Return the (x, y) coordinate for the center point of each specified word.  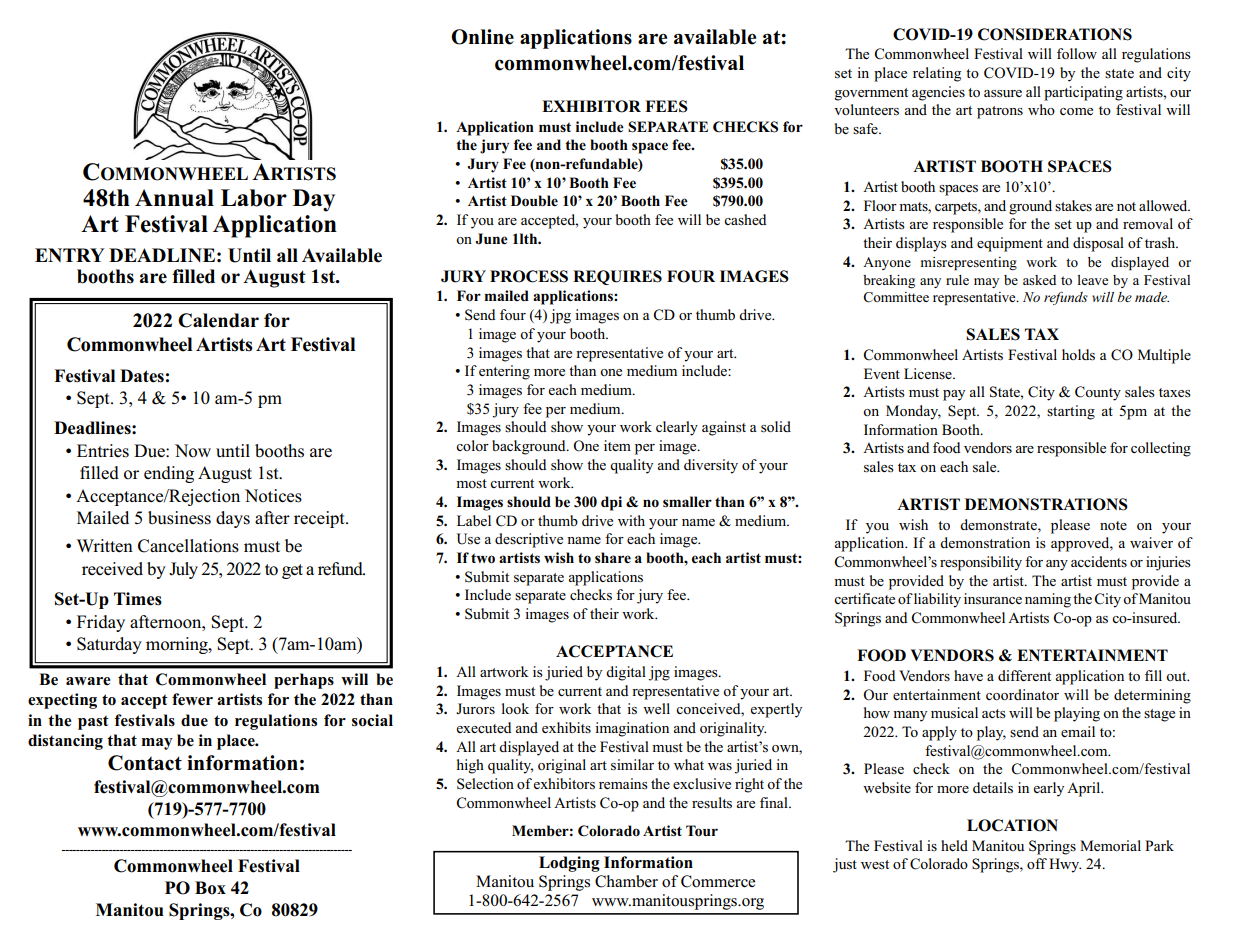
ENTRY (69, 255)
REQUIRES (617, 277)
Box (210, 888)
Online (482, 37)
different (1024, 675)
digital (626, 673)
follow (1077, 53)
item (617, 445)
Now (193, 451)
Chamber (626, 881)
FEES (666, 106)
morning (178, 645)
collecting (1161, 449)
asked (1039, 280)
